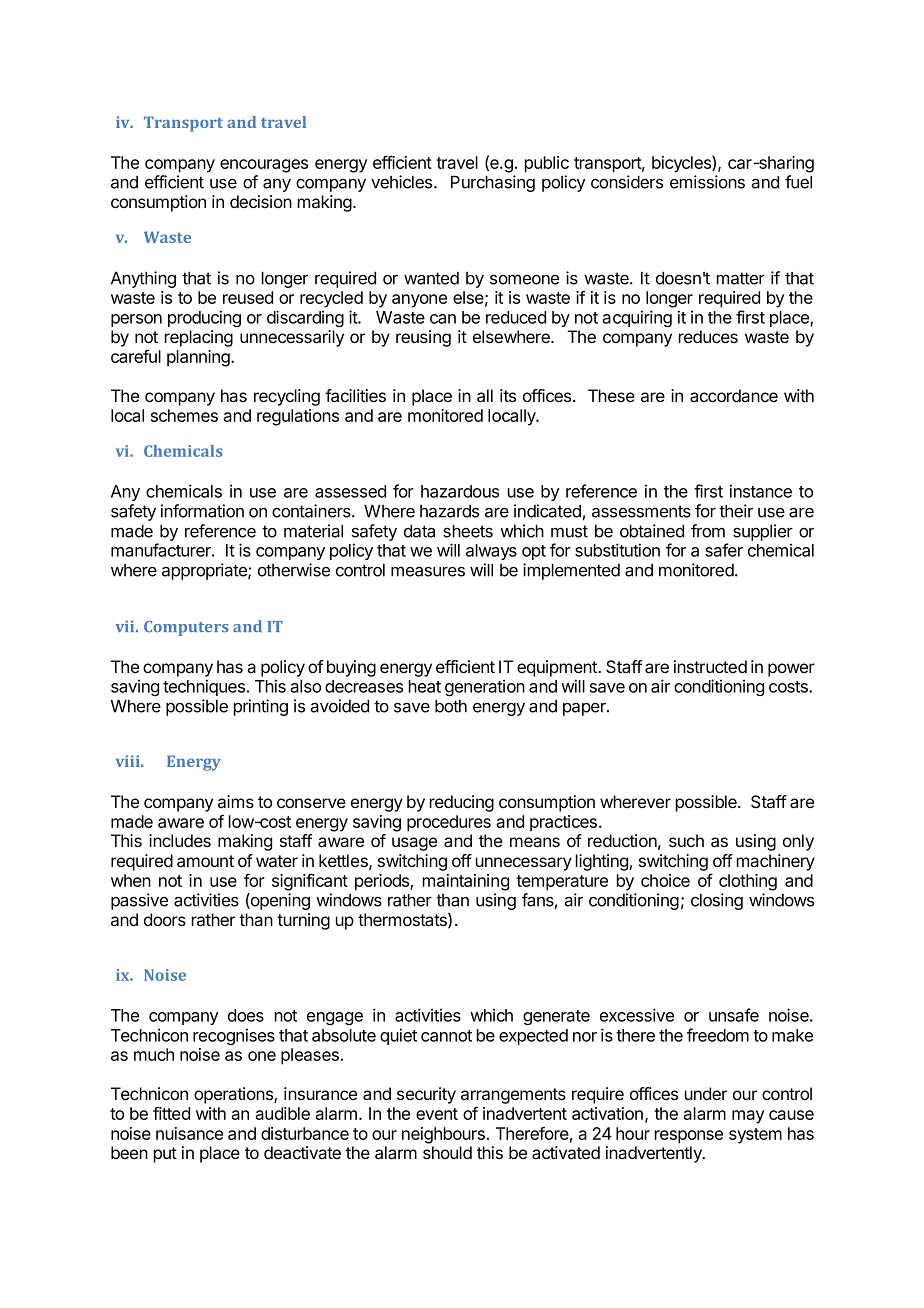 This screenshot has width=924, height=1308. I want to click on nuisance, so click(189, 1133).
